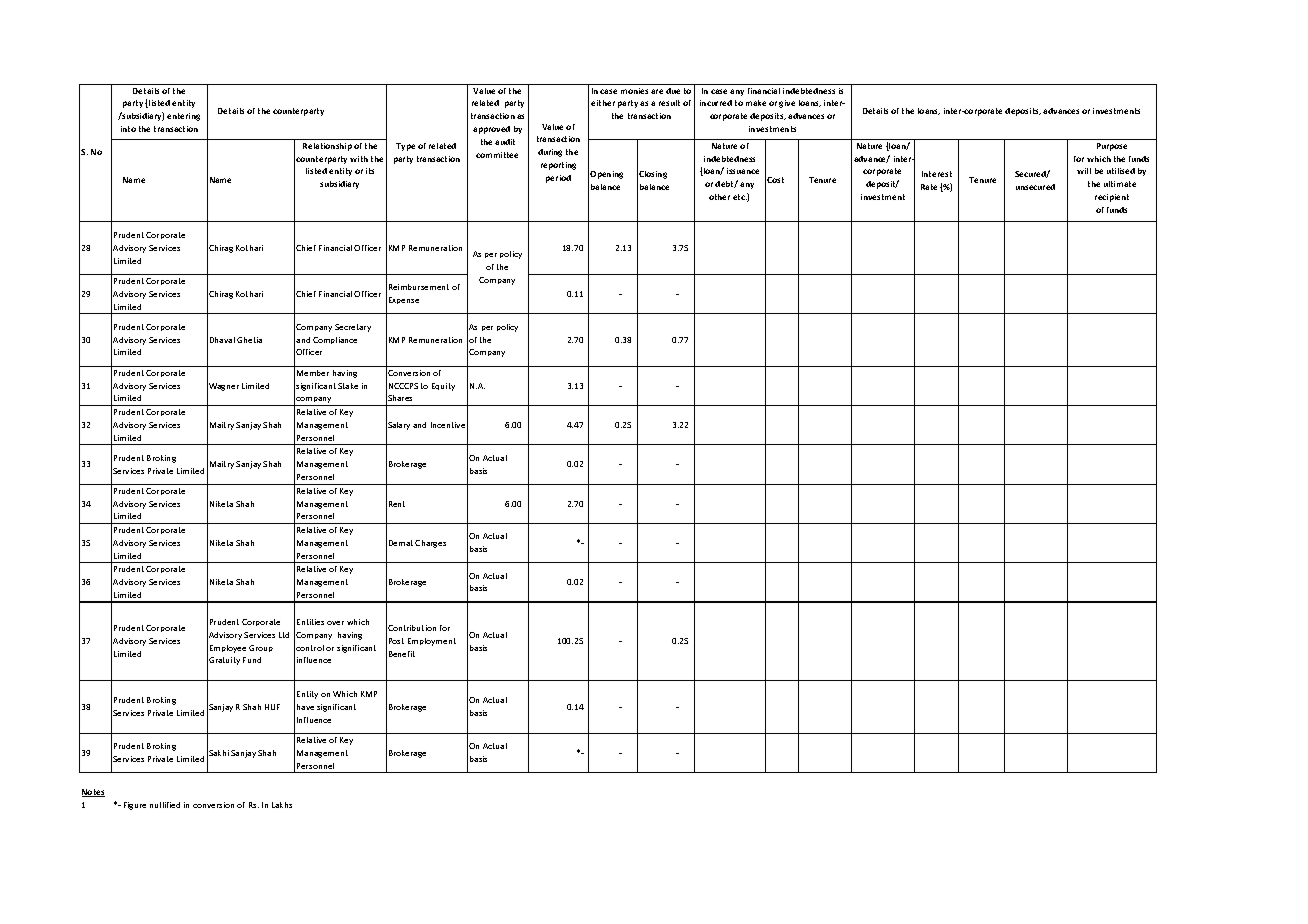 This page has width=1308, height=924. I want to click on Equity, so click(443, 387).
